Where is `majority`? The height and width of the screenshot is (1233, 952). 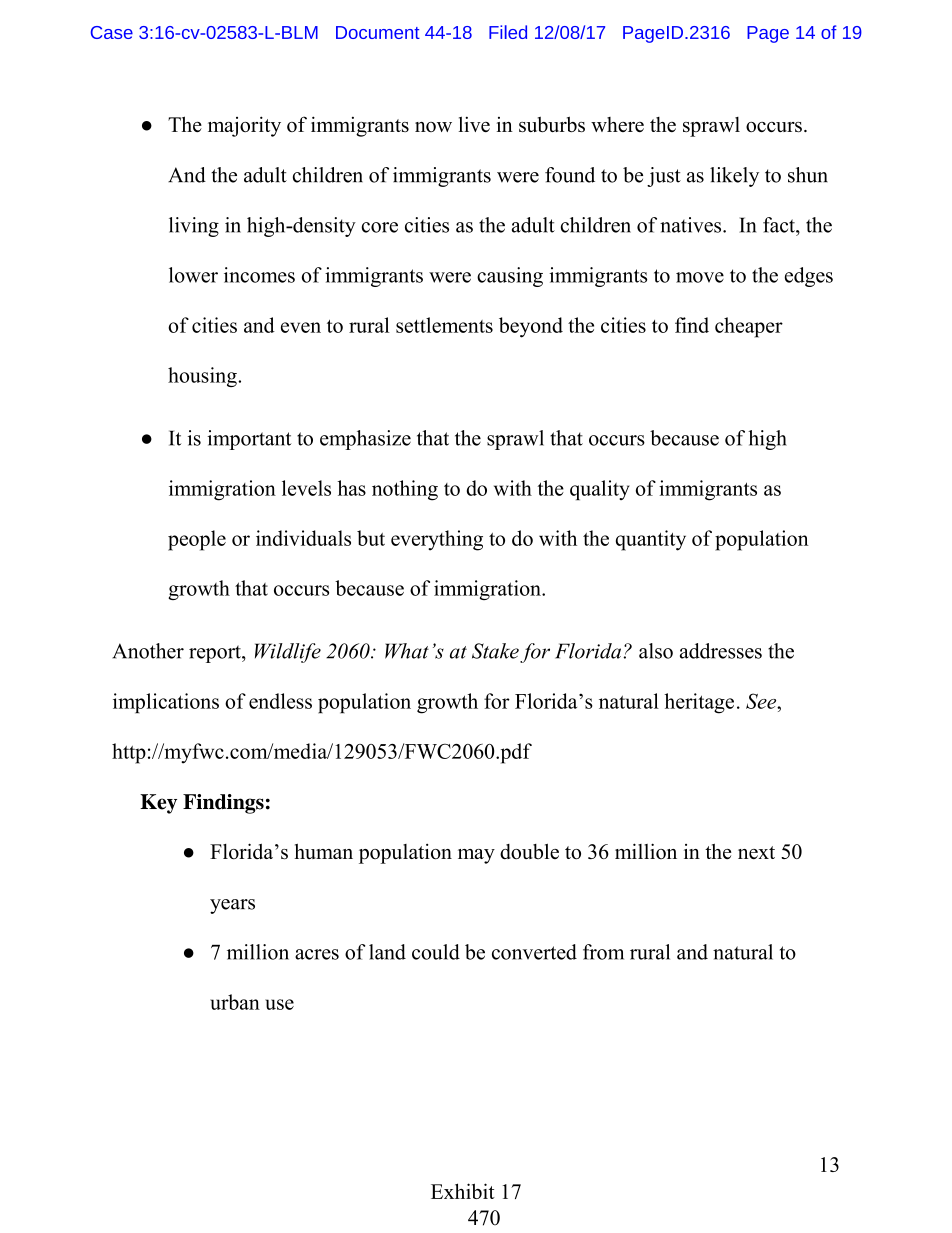
majority is located at coordinates (244, 126).
